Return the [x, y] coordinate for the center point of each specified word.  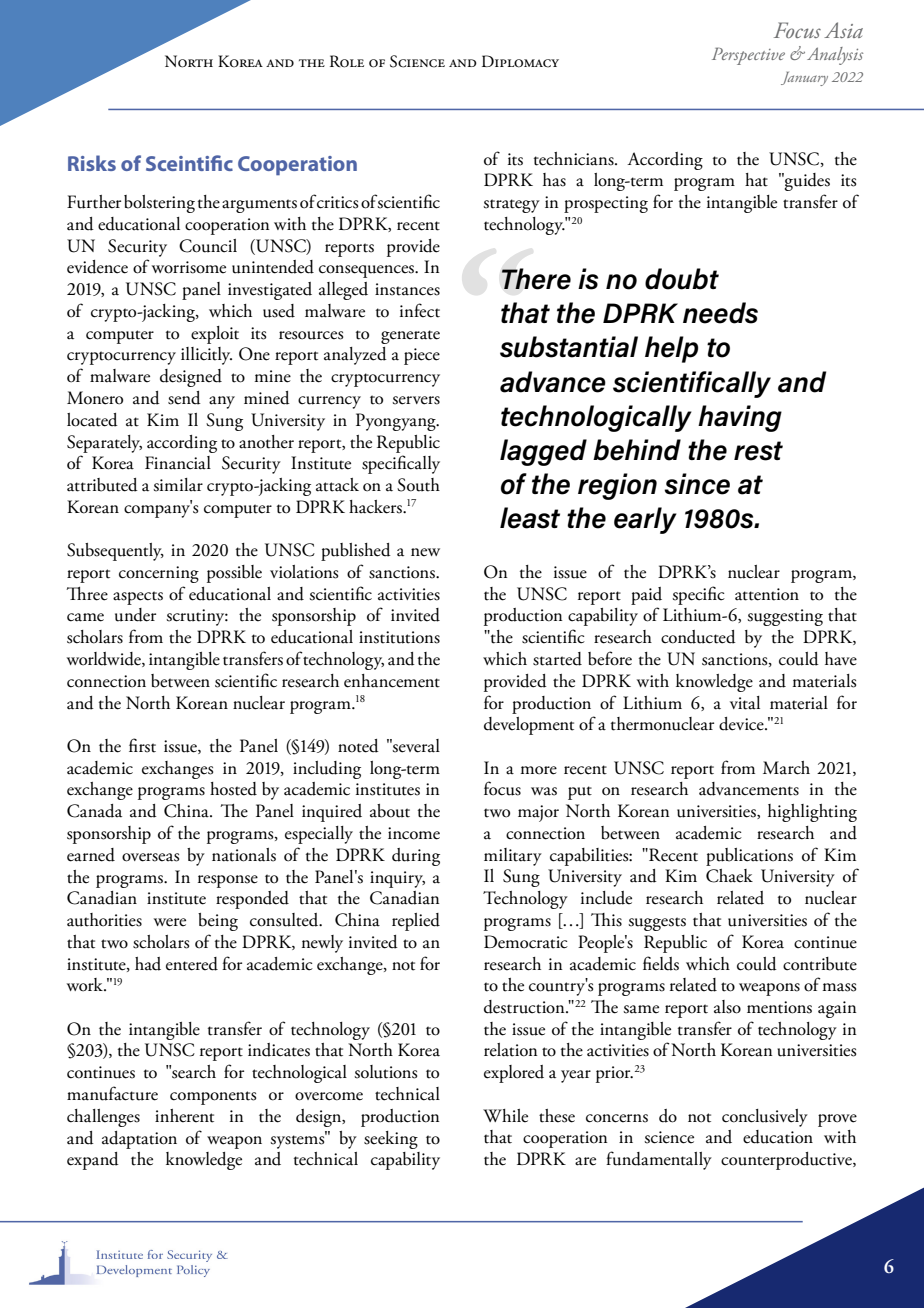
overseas [150, 857]
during [416, 857]
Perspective [748, 56]
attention [767, 594]
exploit [215, 335]
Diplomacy [520, 61]
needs [720, 313]
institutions [399, 637]
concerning [159, 574]
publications [749, 857]
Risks [92, 163]
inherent [184, 1116]
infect [420, 310]
